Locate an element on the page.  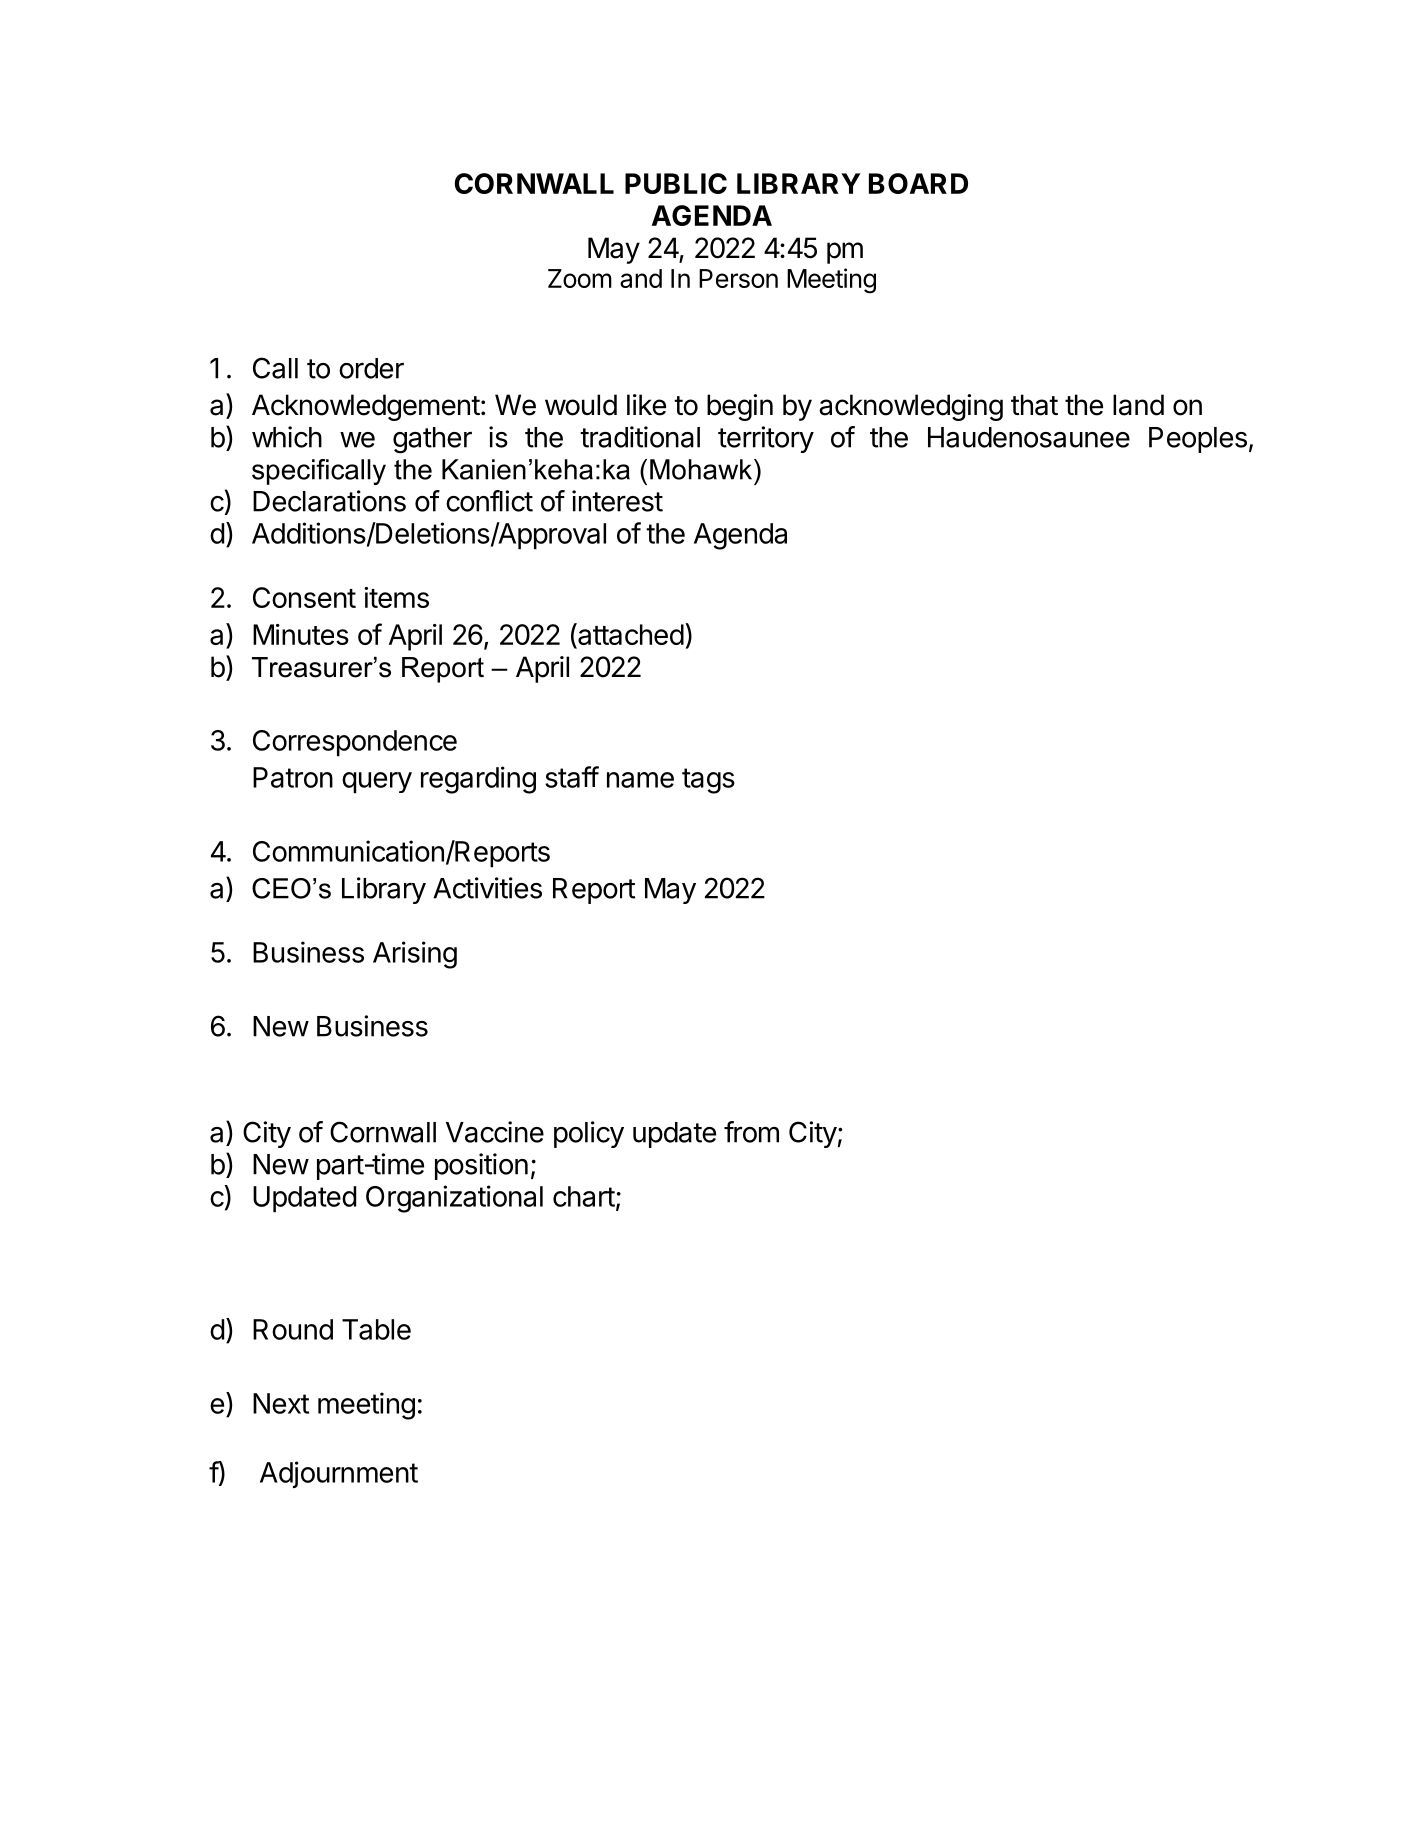
BOARD is located at coordinates (918, 183).
